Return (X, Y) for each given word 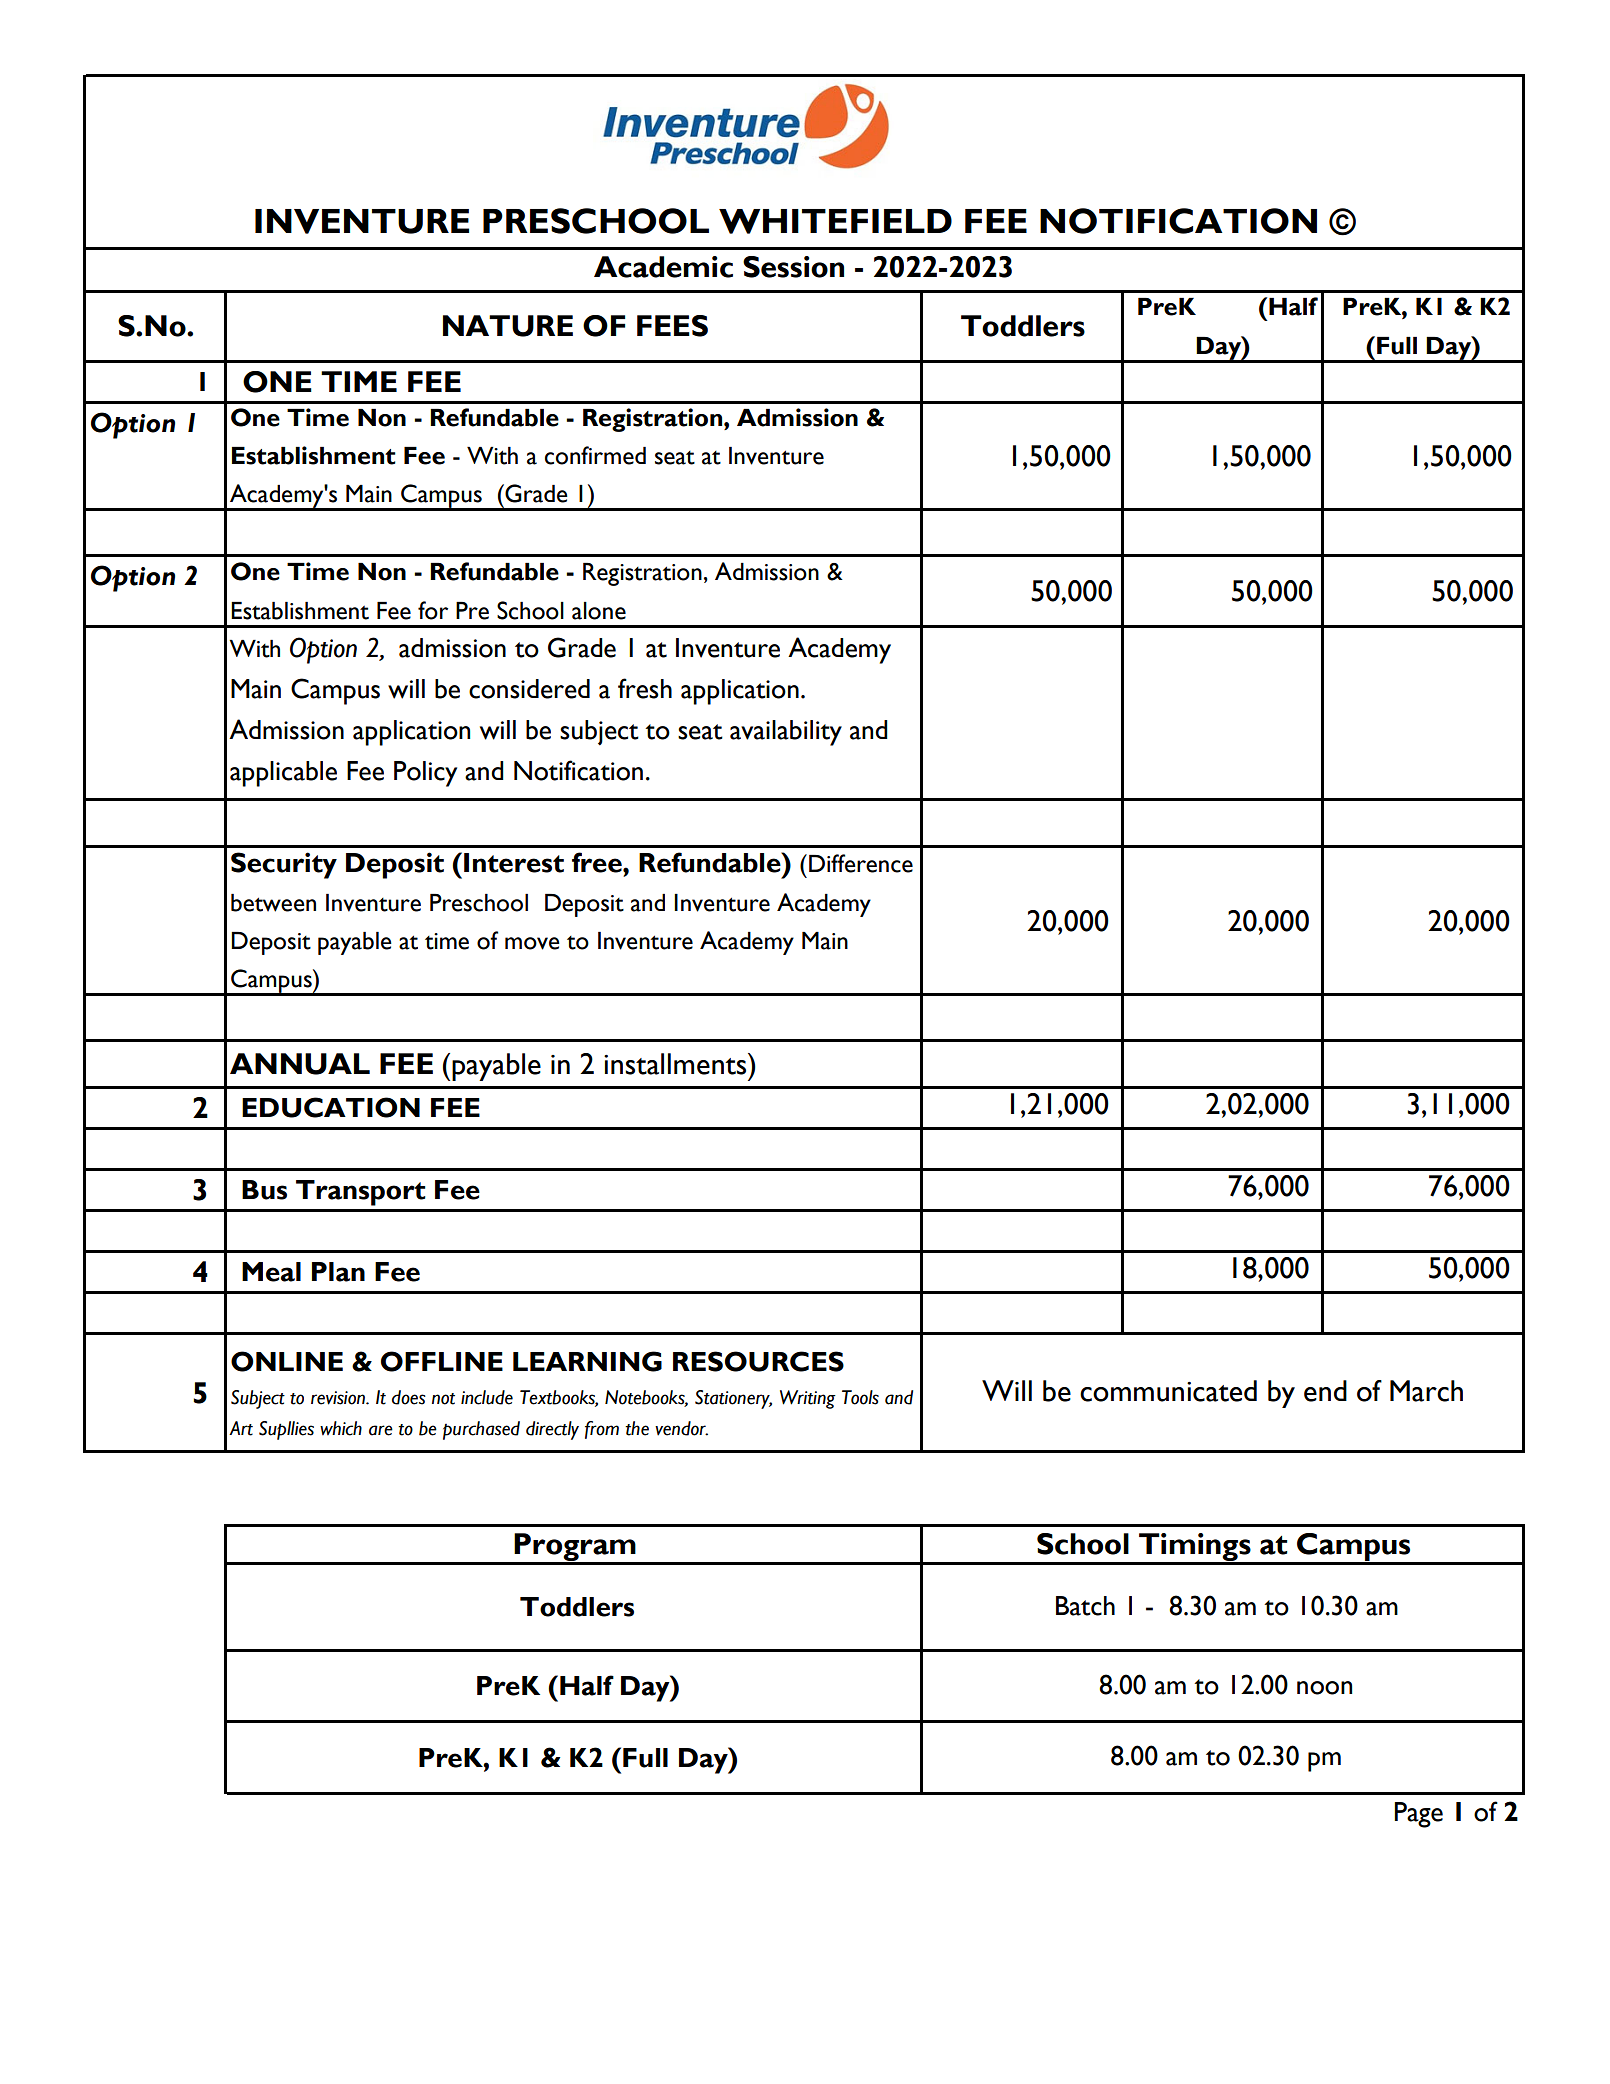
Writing (808, 1399)
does (409, 1397)
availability (786, 733)
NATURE (508, 326)
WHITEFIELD (835, 221)
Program (575, 1548)
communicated (1168, 1391)
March (1426, 1391)
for (433, 610)
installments (676, 1064)
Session (793, 267)
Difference (861, 863)
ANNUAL (300, 1064)
